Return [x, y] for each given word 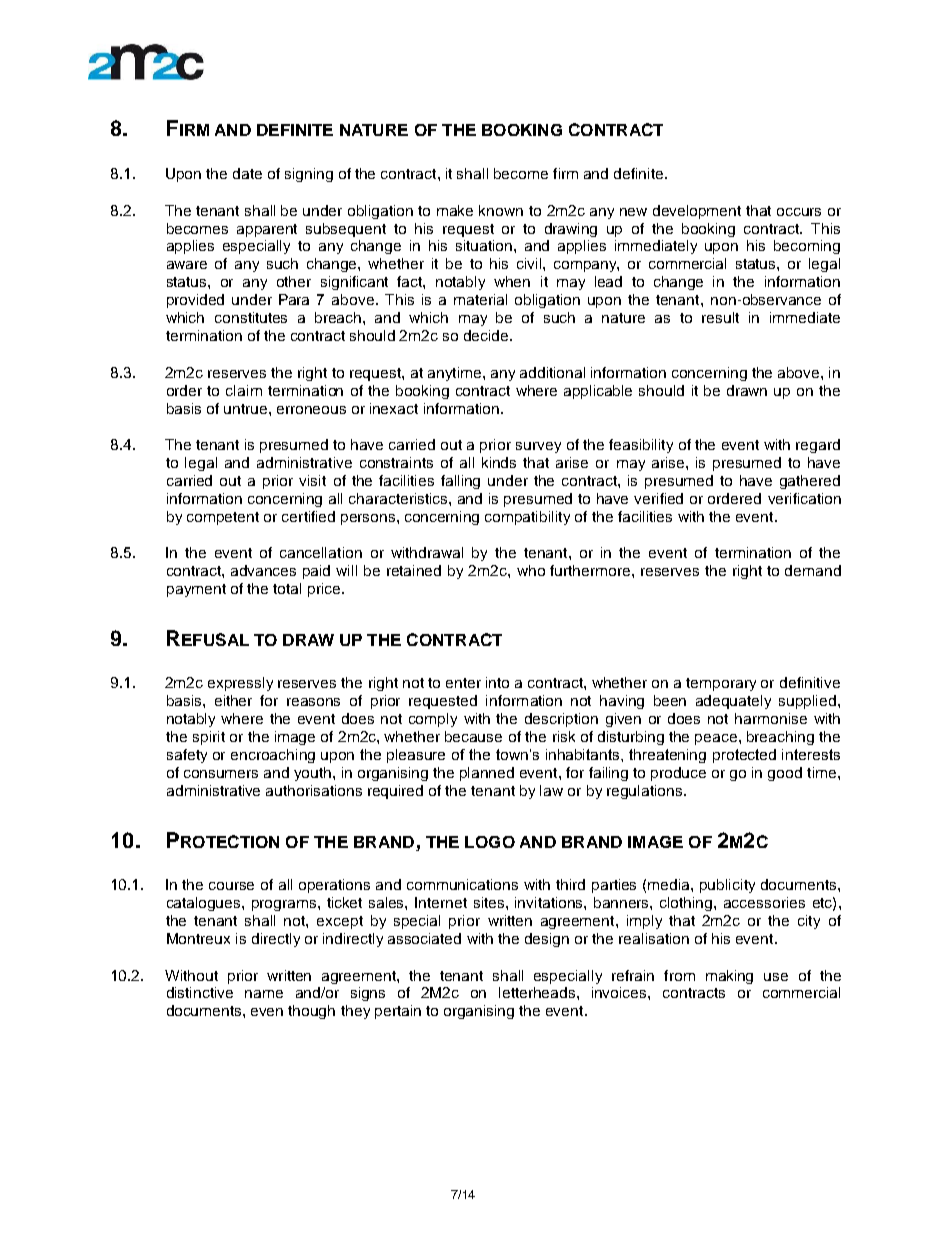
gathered [810, 482]
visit [312, 480]
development [697, 212]
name [264, 994]
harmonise [771, 718]
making [729, 977]
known [501, 210]
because [473, 736]
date [247, 173]
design [547, 940]
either [233, 700]
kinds [499, 462]
